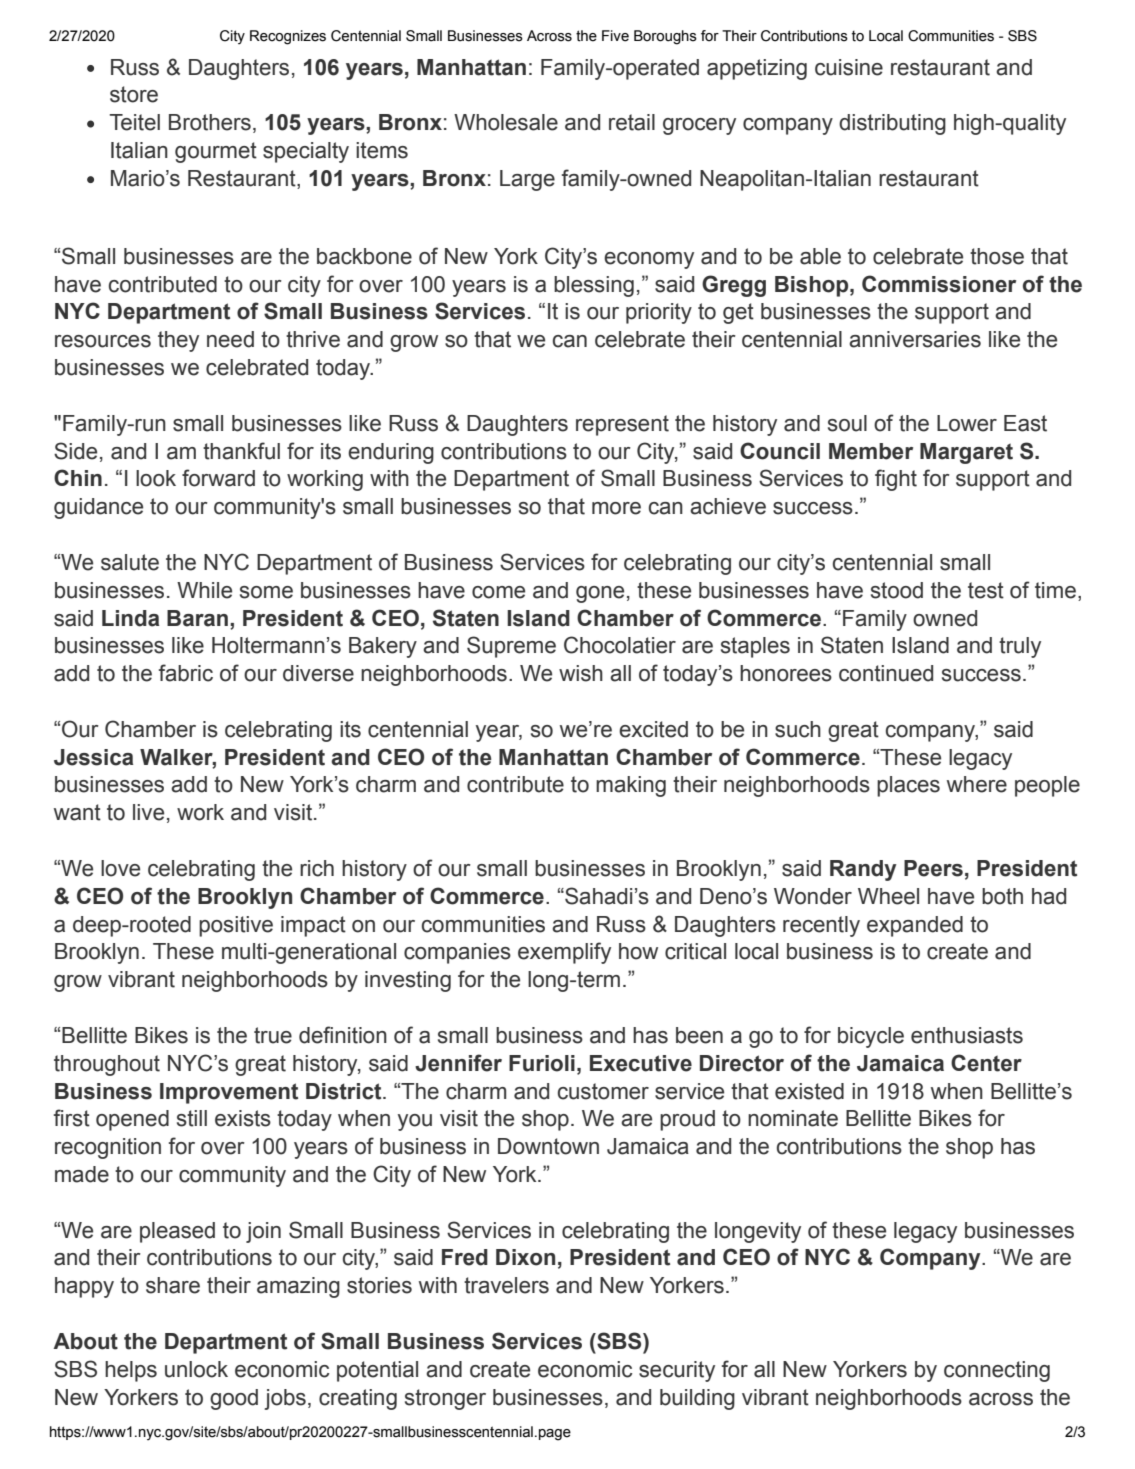  I want to click on expanded, so click(915, 926).
